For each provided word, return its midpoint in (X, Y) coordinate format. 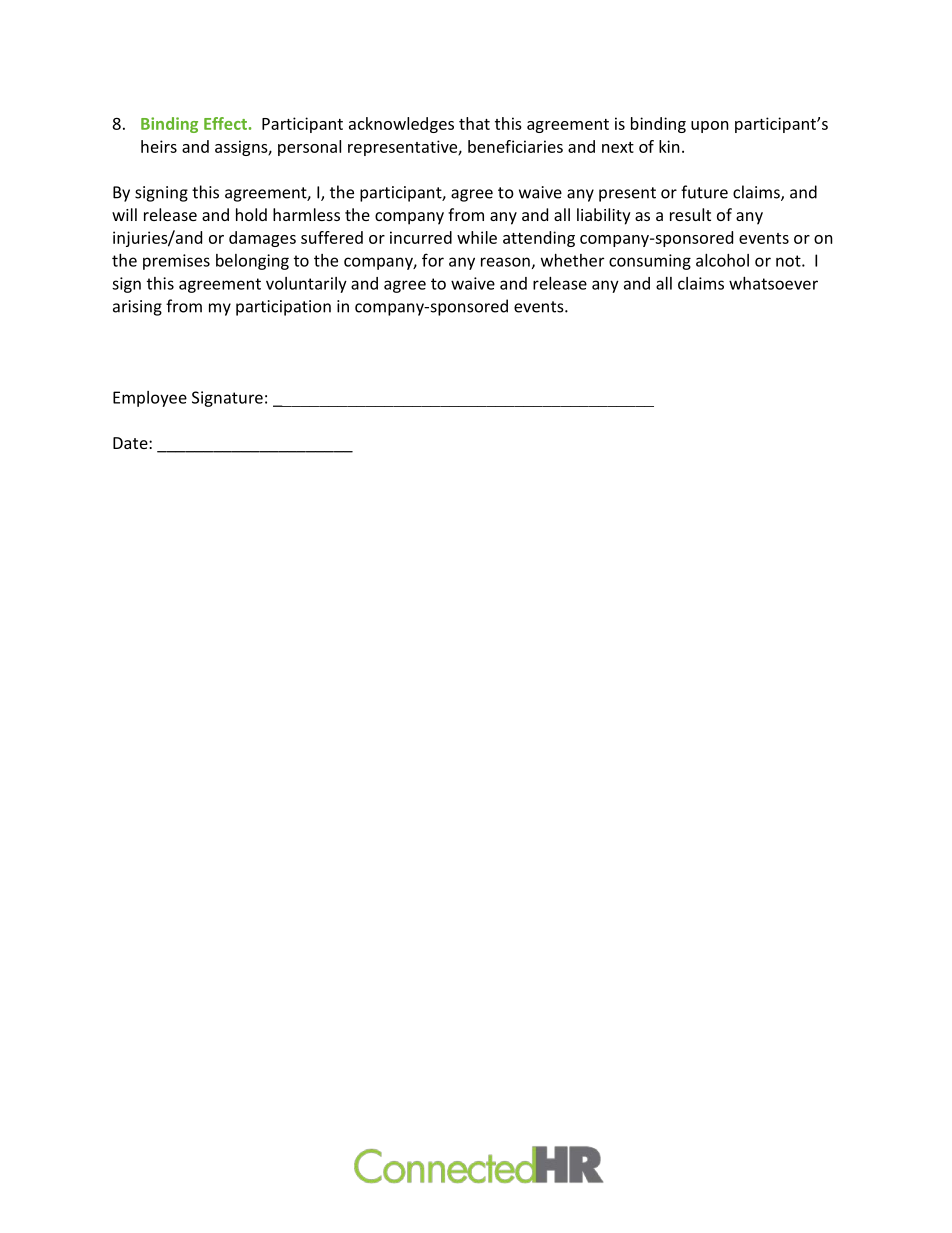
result (690, 214)
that (474, 123)
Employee (150, 399)
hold (251, 214)
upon (710, 127)
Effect (225, 123)
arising (137, 308)
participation (283, 308)
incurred (421, 237)
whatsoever (773, 283)
